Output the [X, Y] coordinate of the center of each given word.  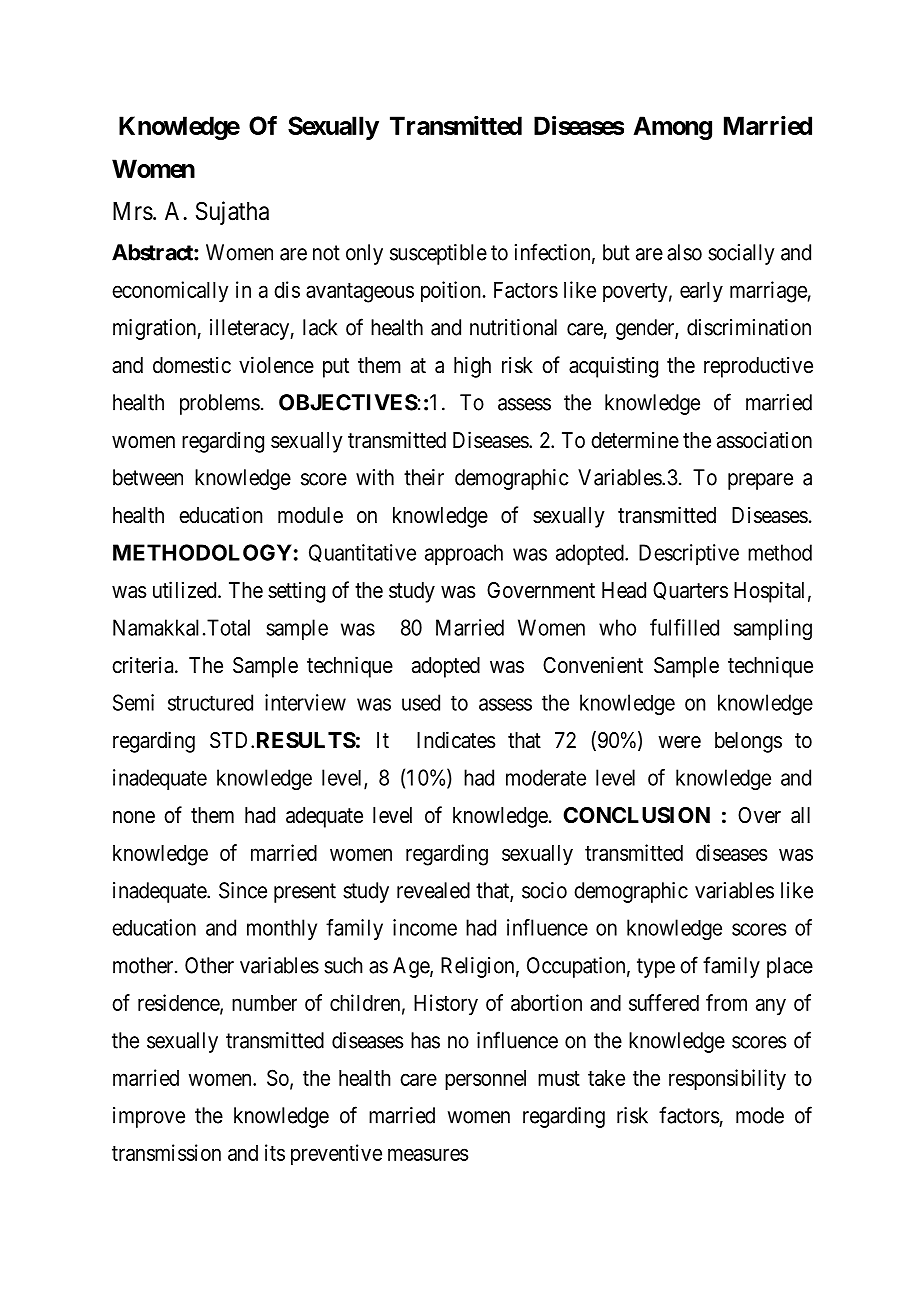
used [421, 702]
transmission [166, 1152]
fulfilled [684, 627]
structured [210, 702]
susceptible [438, 254]
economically [170, 292]
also [684, 252]
